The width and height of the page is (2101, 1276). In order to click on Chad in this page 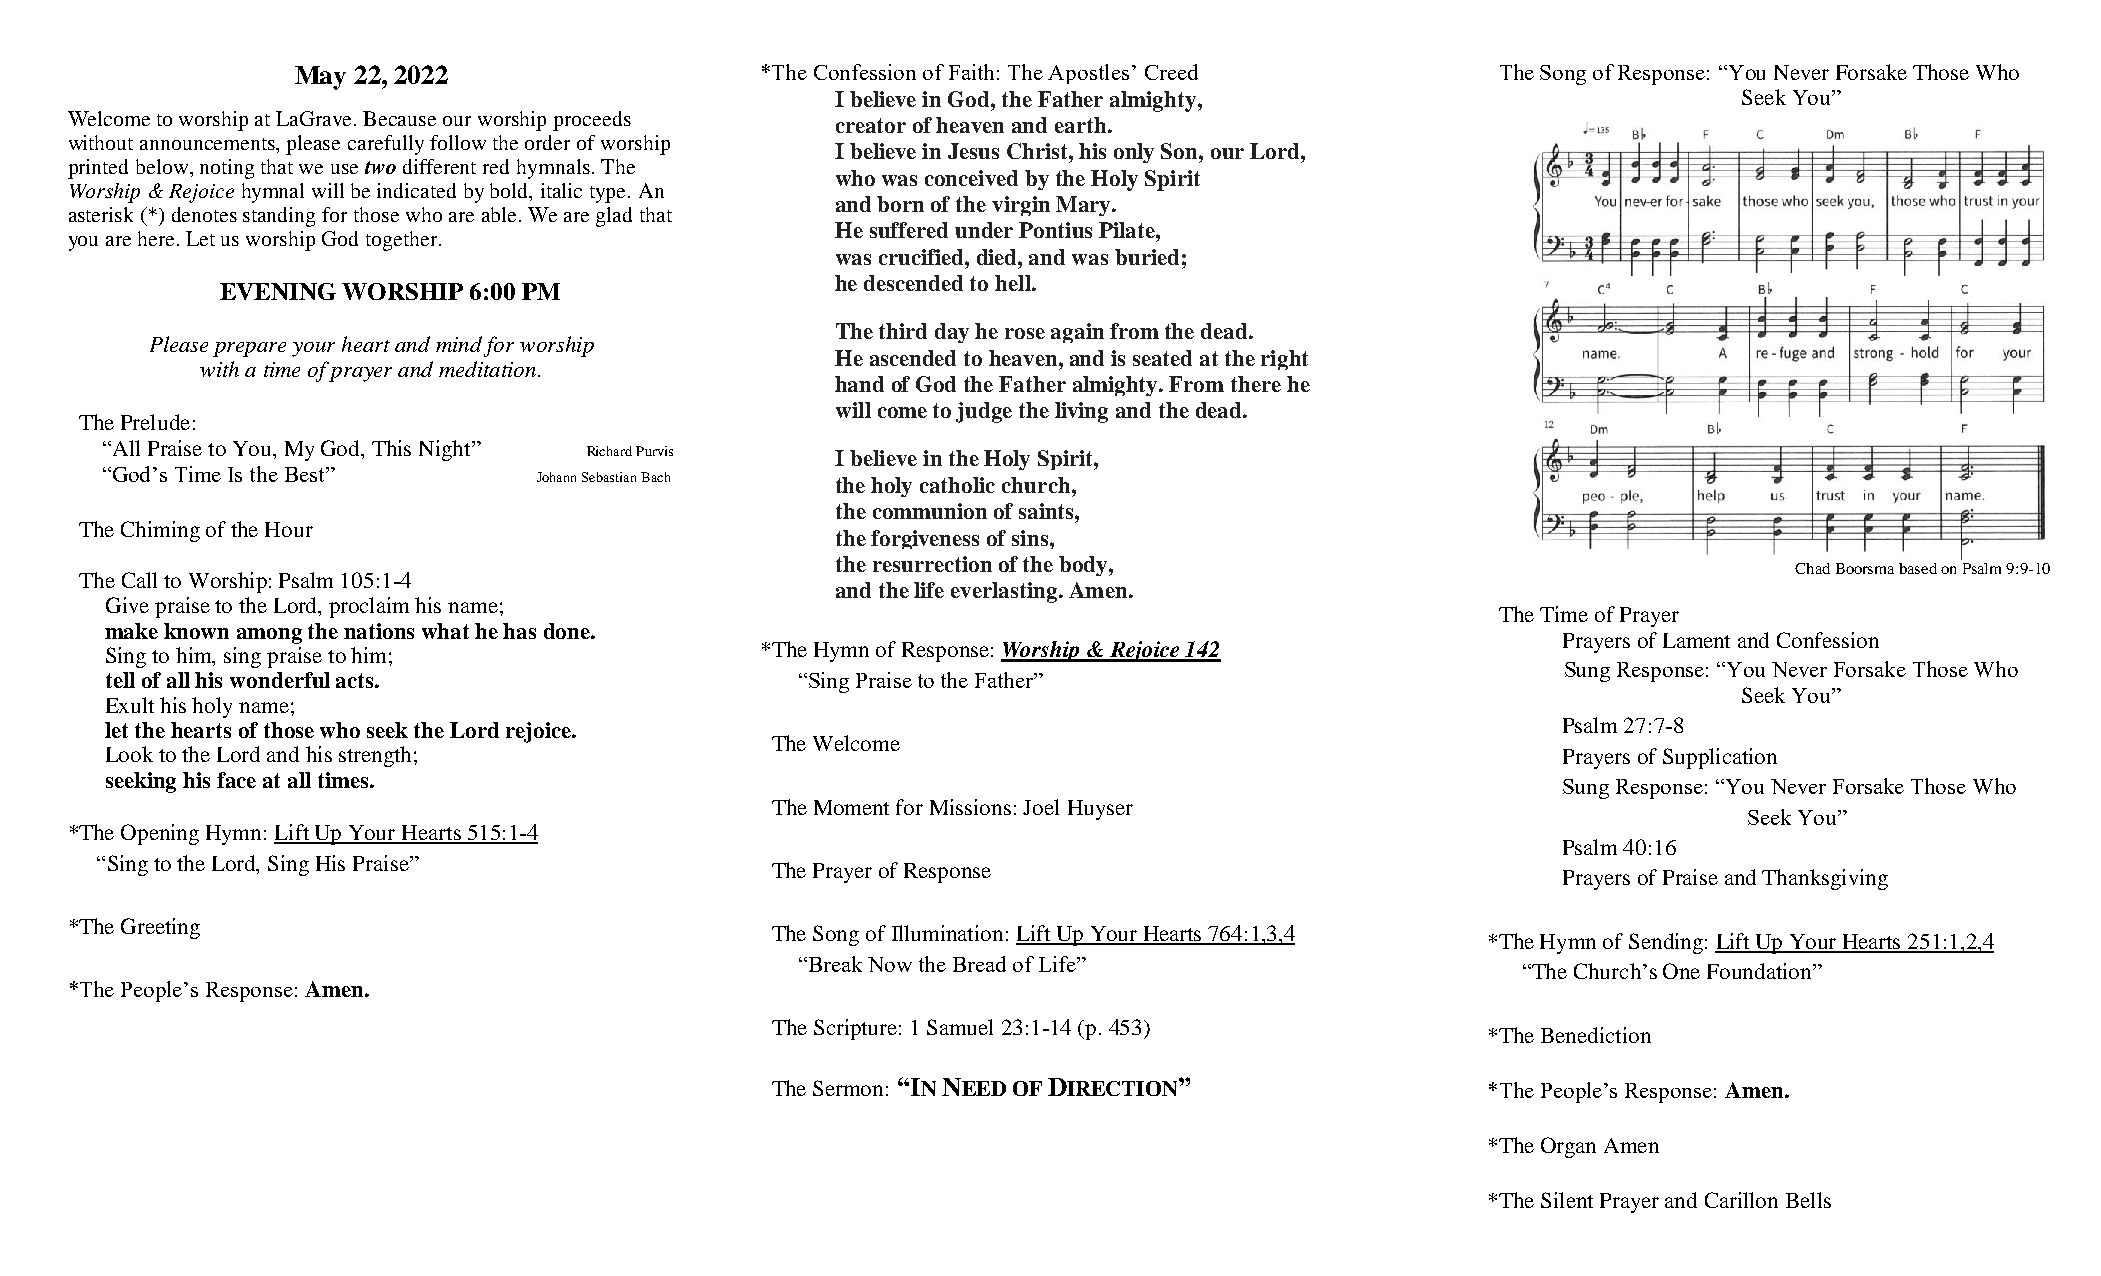, I will do `click(1812, 568)`.
